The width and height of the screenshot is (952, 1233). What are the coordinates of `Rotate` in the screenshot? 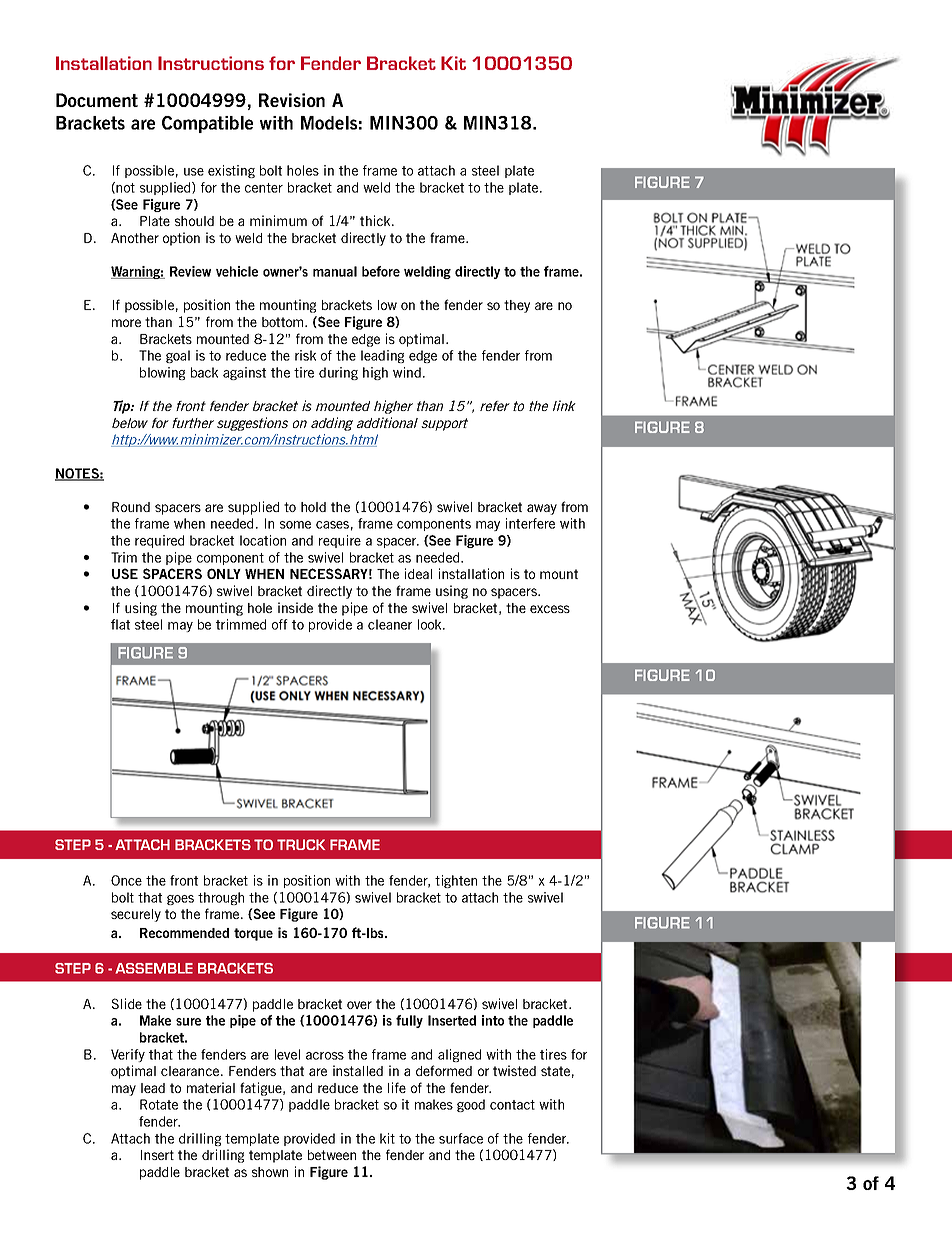 It's located at (159, 1104).
